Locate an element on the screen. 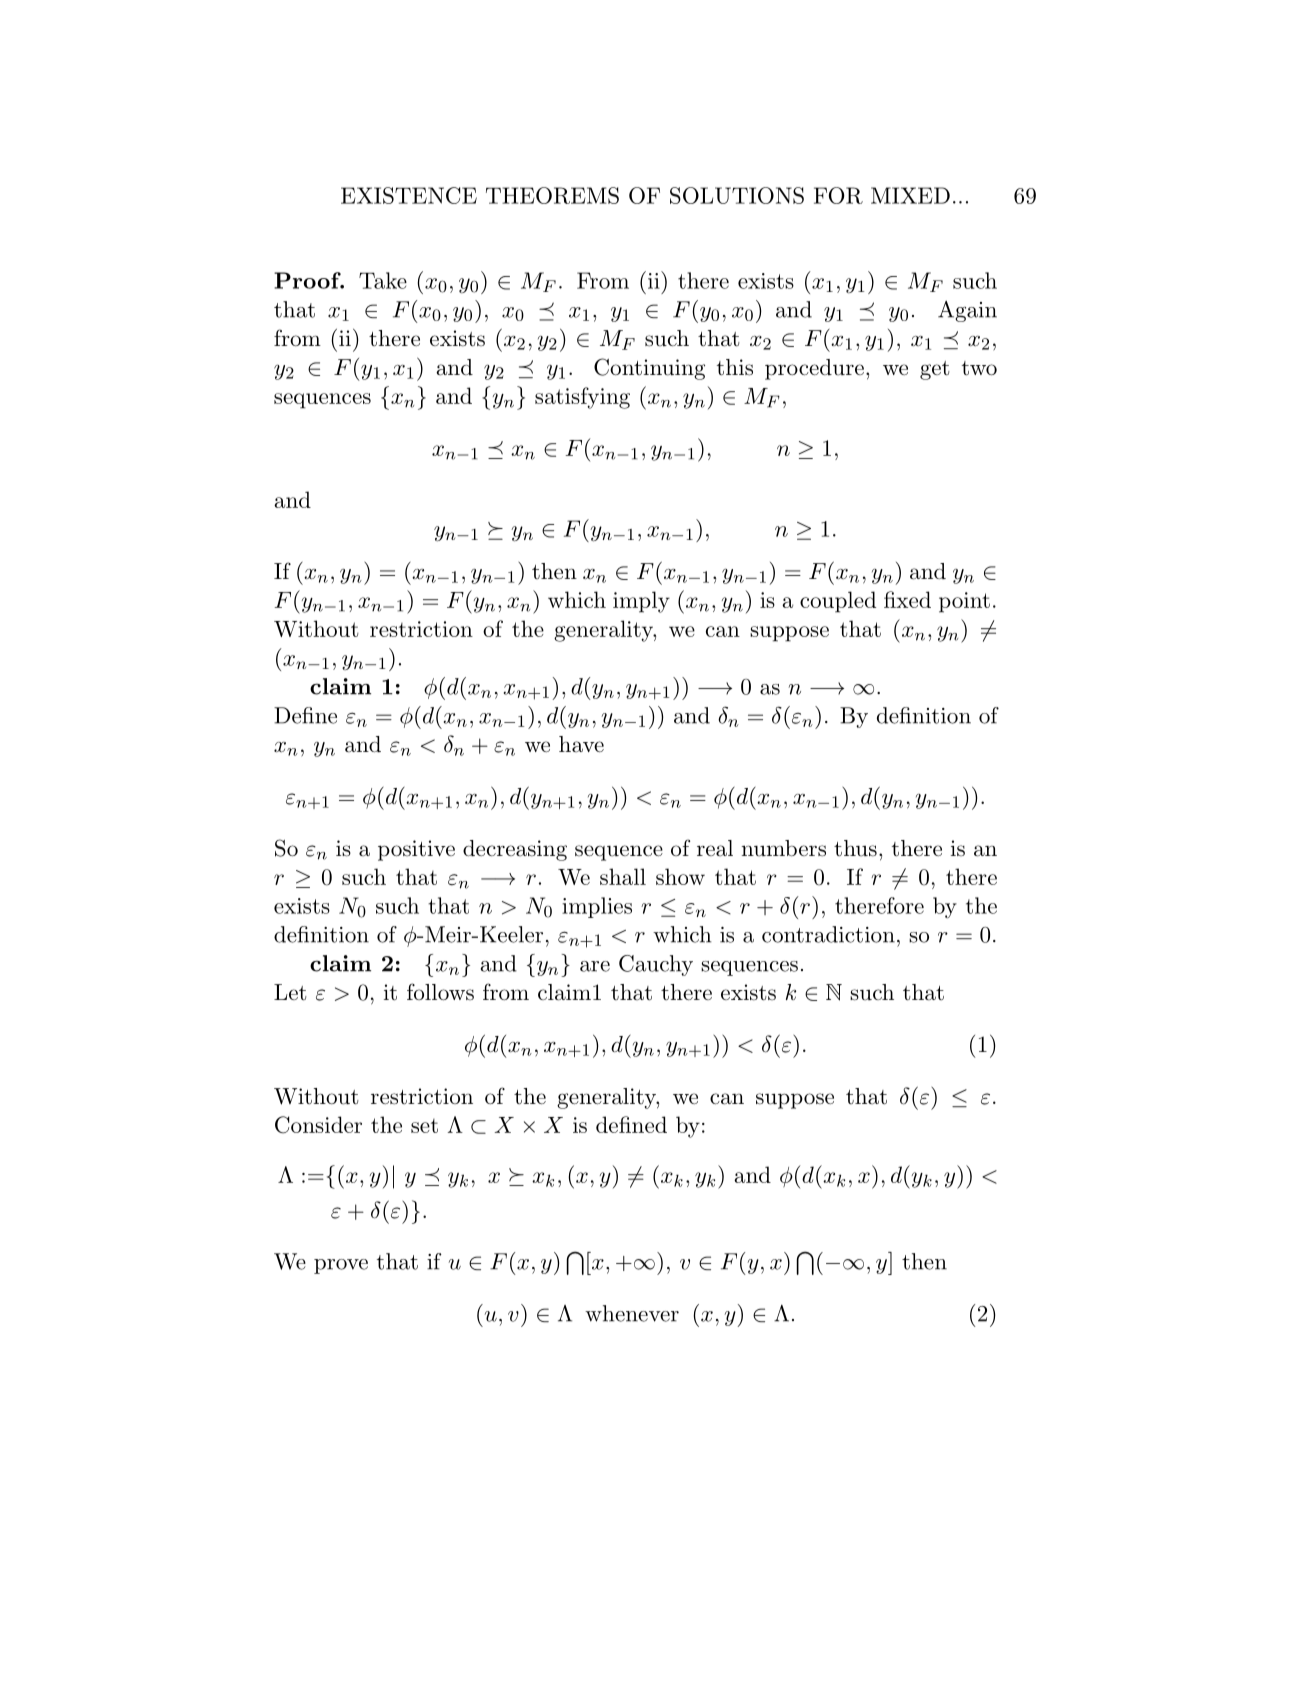 The image size is (1302, 1685). EXISTENCE is located at coordinates (409, 195).
